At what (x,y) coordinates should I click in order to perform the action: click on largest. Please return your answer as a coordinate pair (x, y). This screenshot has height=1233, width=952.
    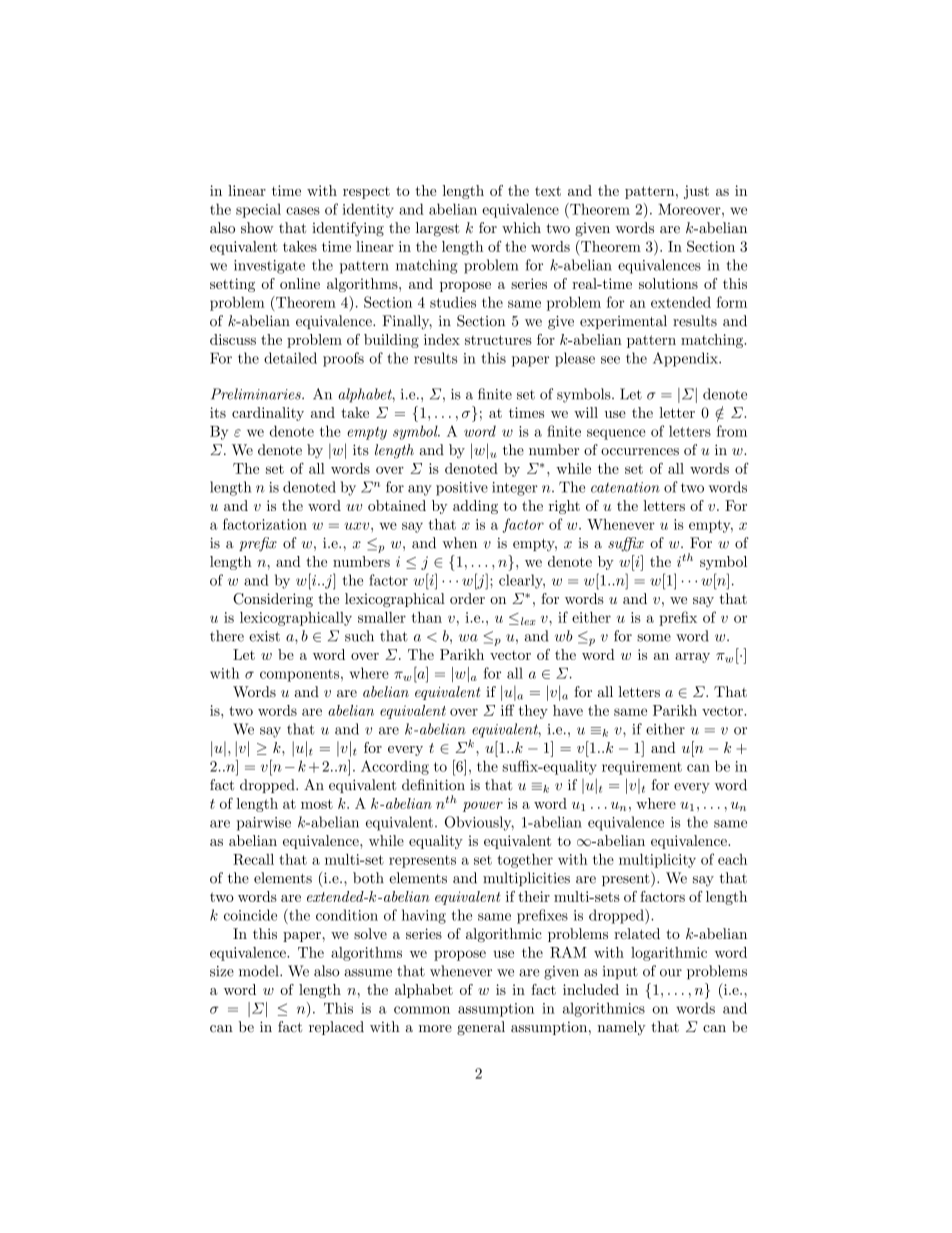
    Looking at the image, I should click on (438, 229).
